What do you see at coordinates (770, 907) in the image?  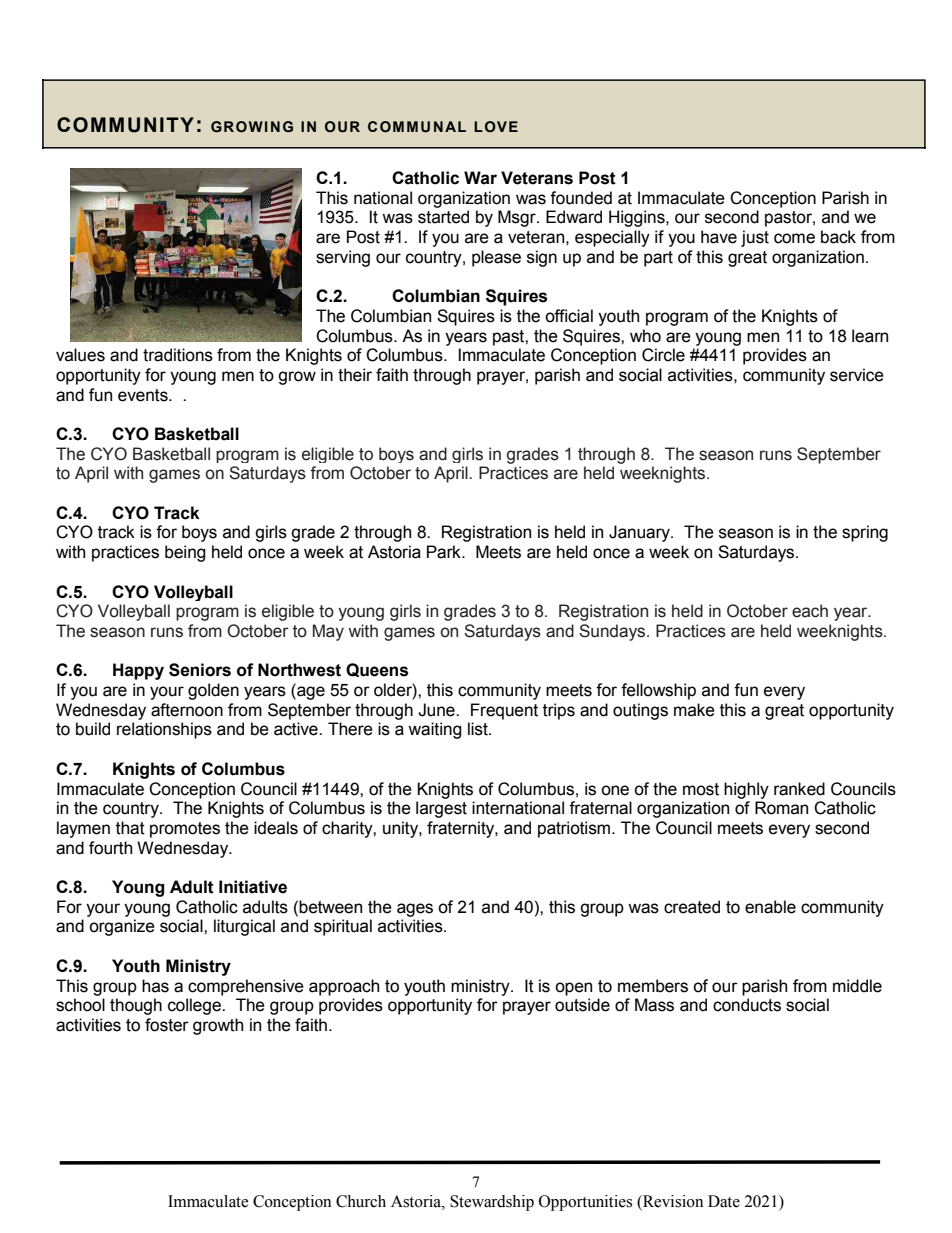 I see `enable` at bounding box center [770, 907].
